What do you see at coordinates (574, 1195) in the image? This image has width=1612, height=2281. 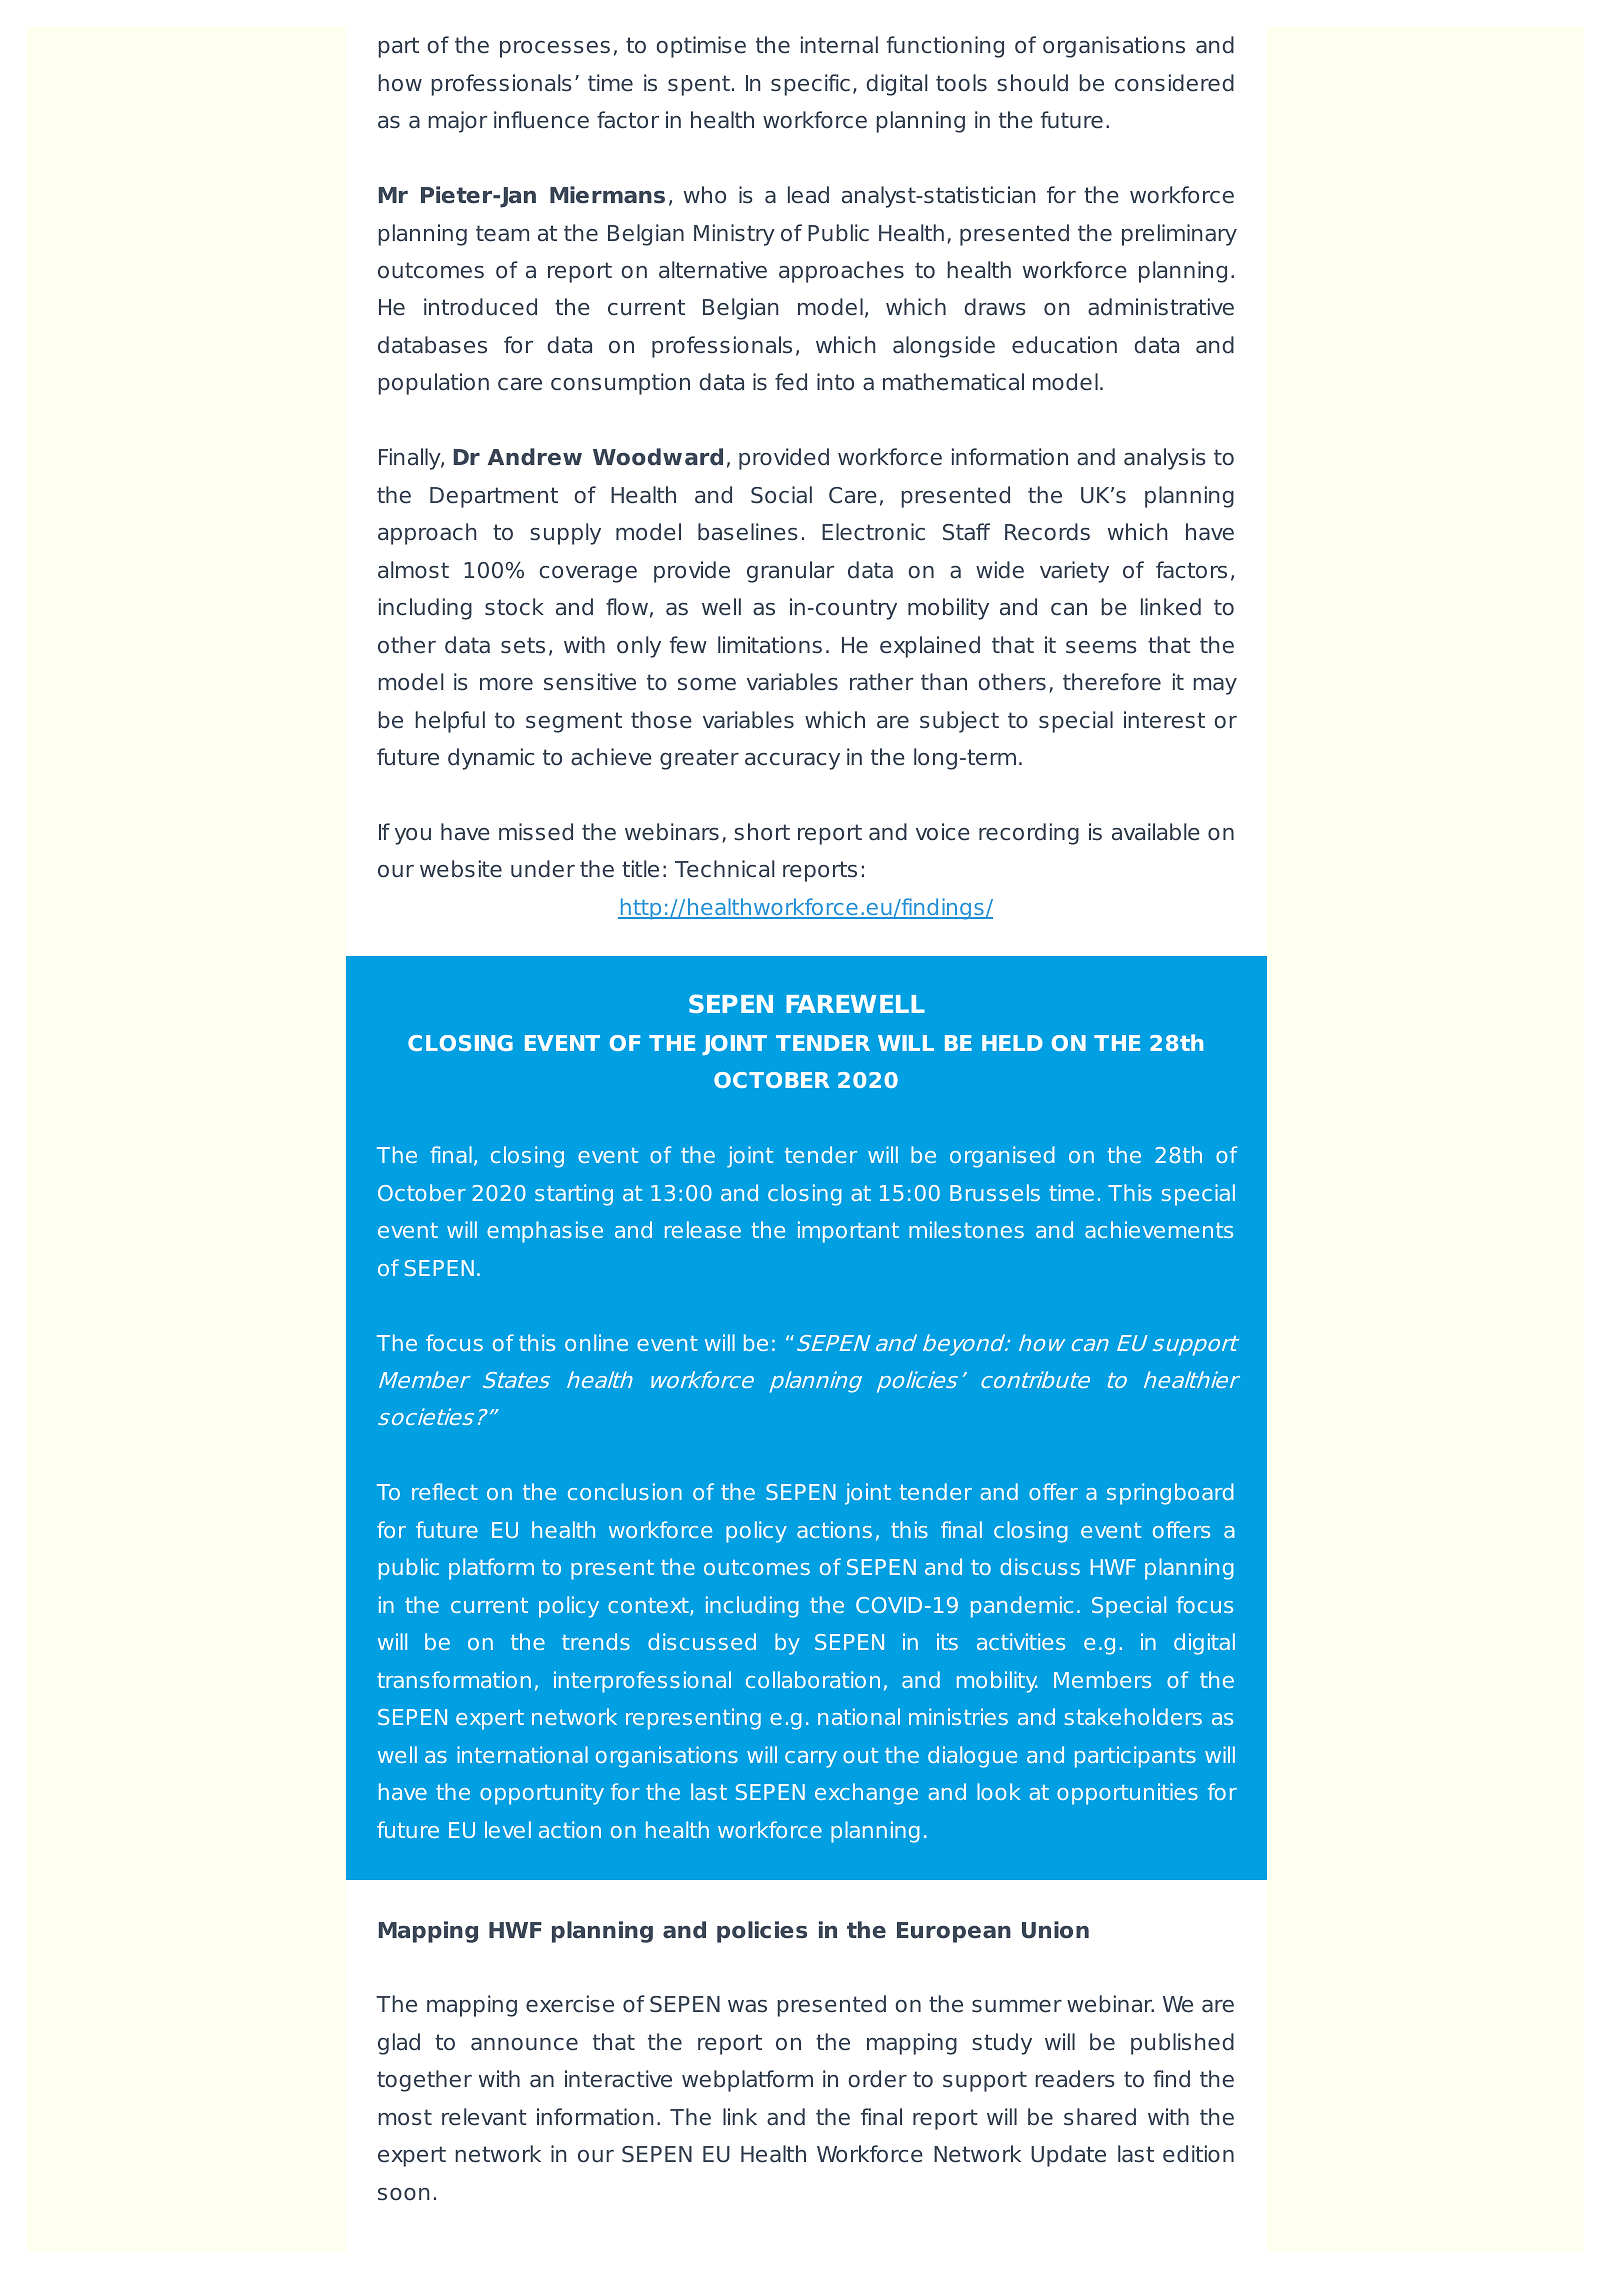 I see `starting` at bounding box center [574, 1195].
